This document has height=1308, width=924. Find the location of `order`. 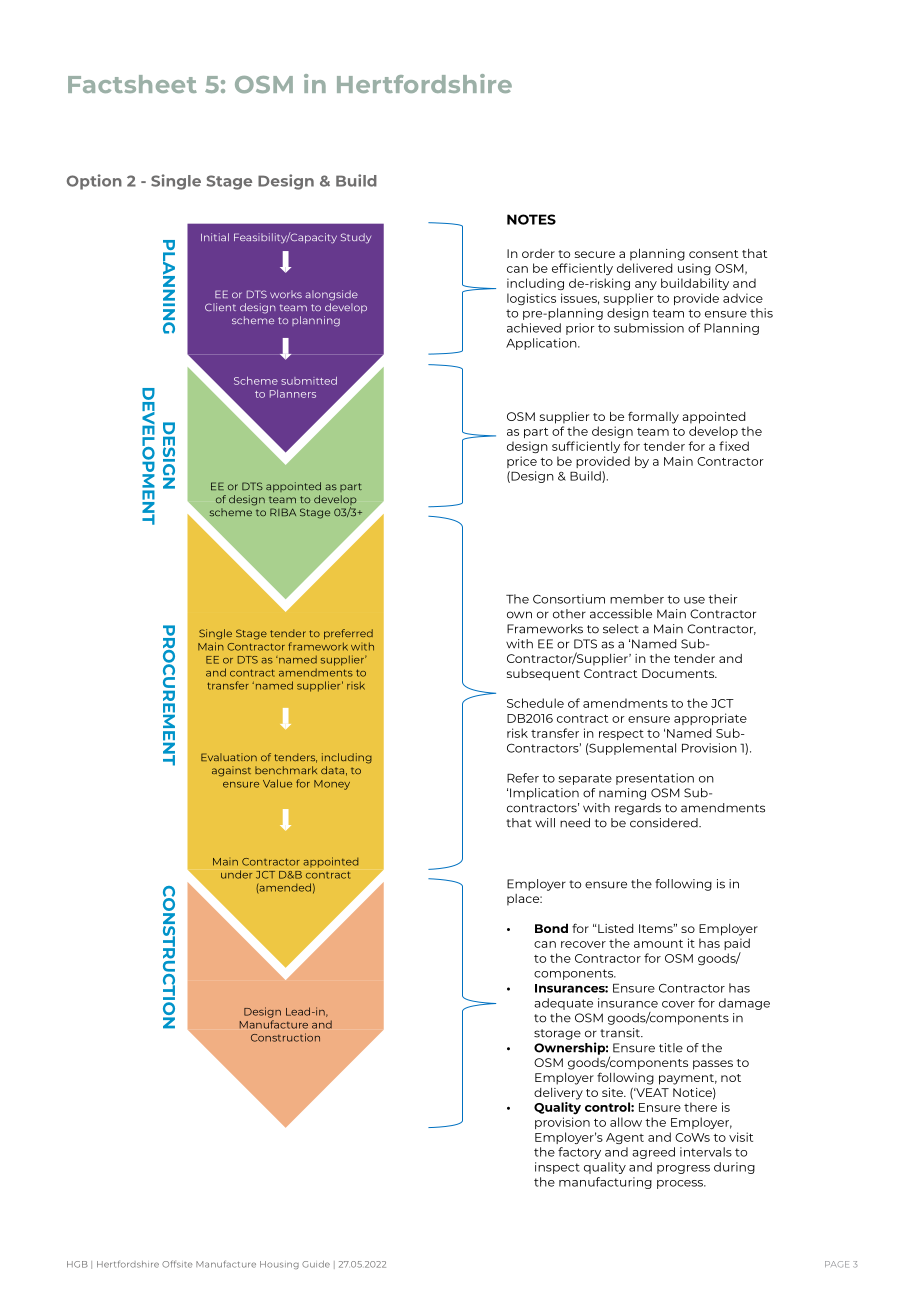

order is located at coordinates (538, 253).
